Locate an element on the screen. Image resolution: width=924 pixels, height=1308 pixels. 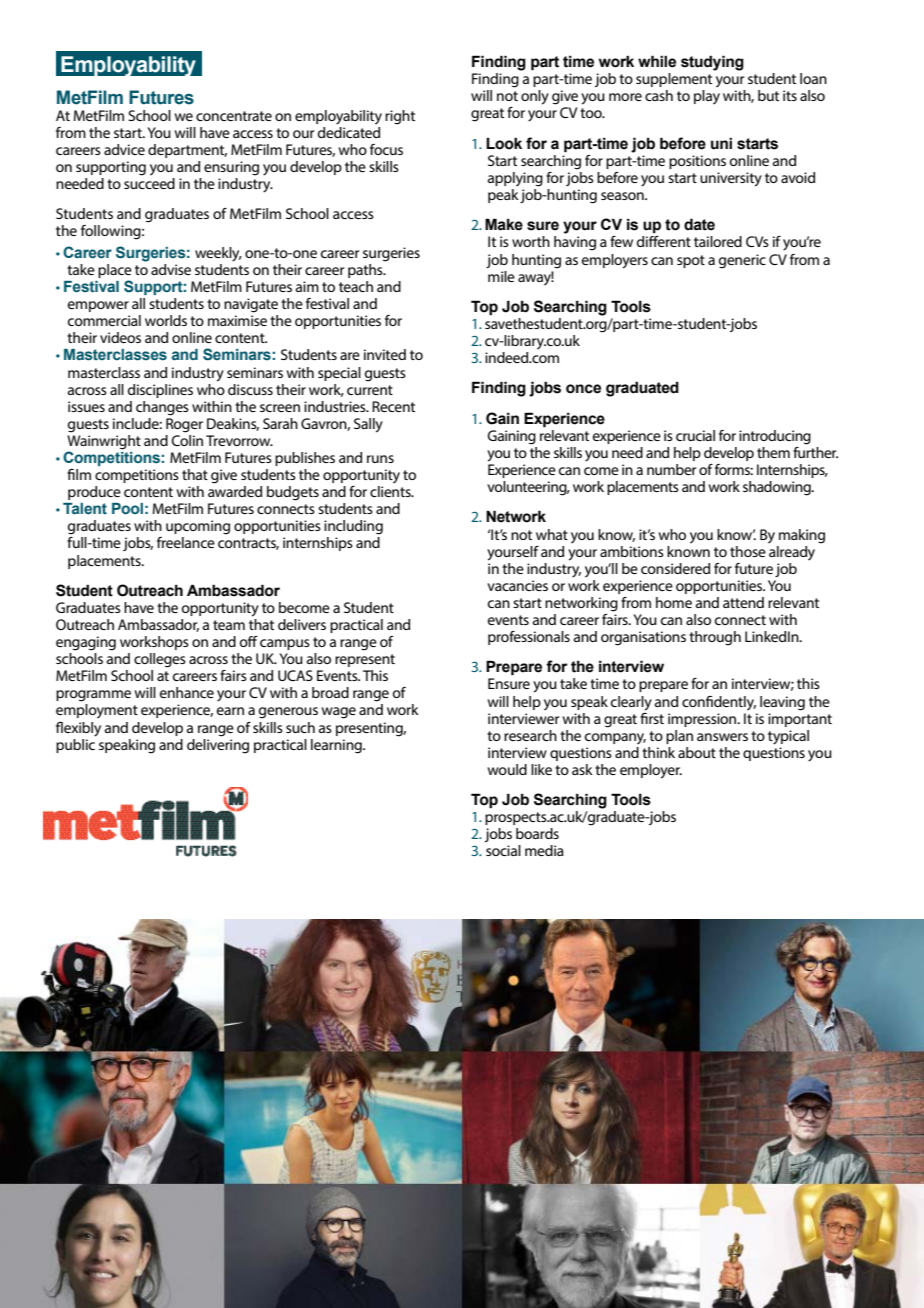
colleges is located at coordinates (160, 660).
